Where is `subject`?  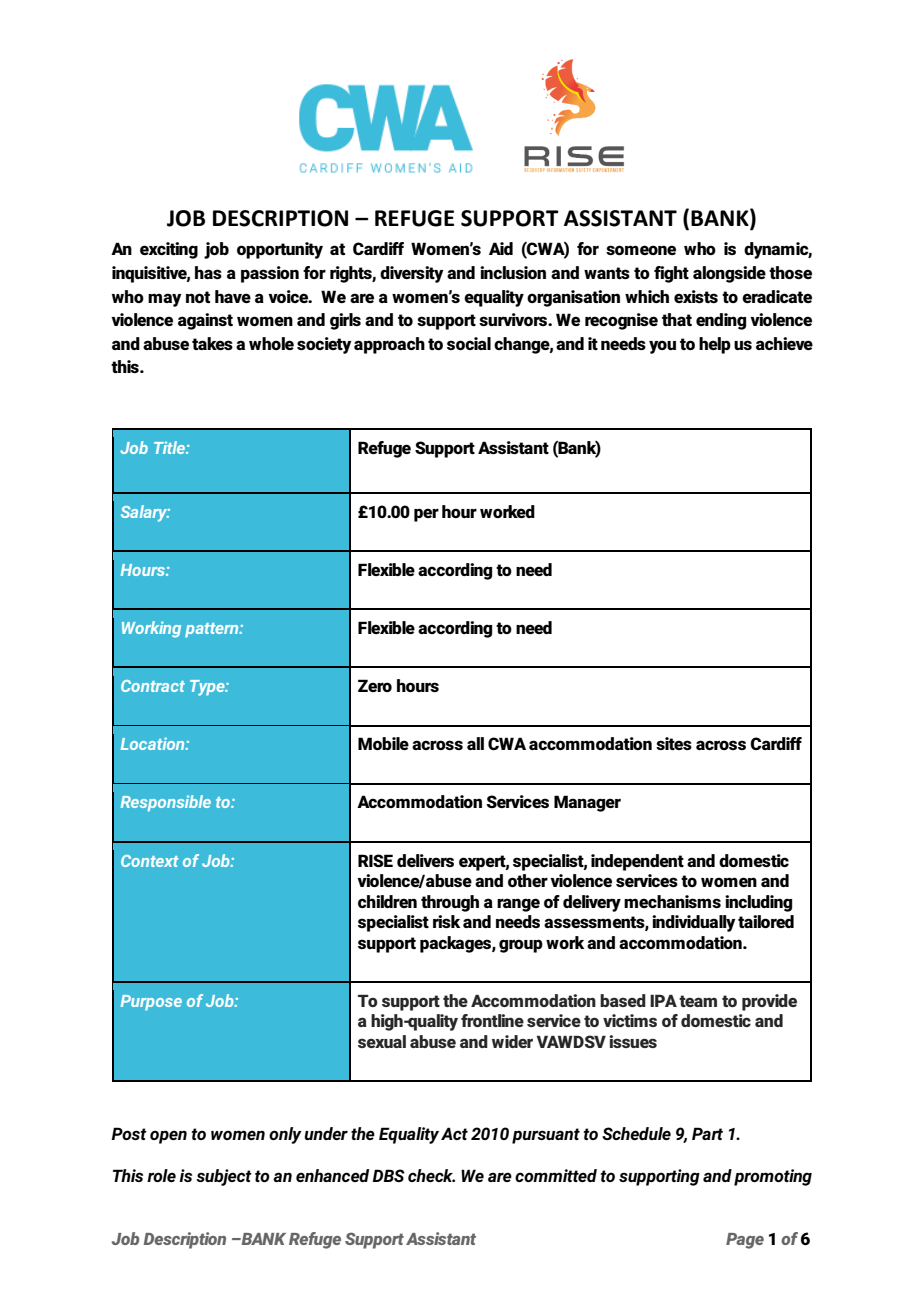 subject is located at coordinates (224, 1177).
